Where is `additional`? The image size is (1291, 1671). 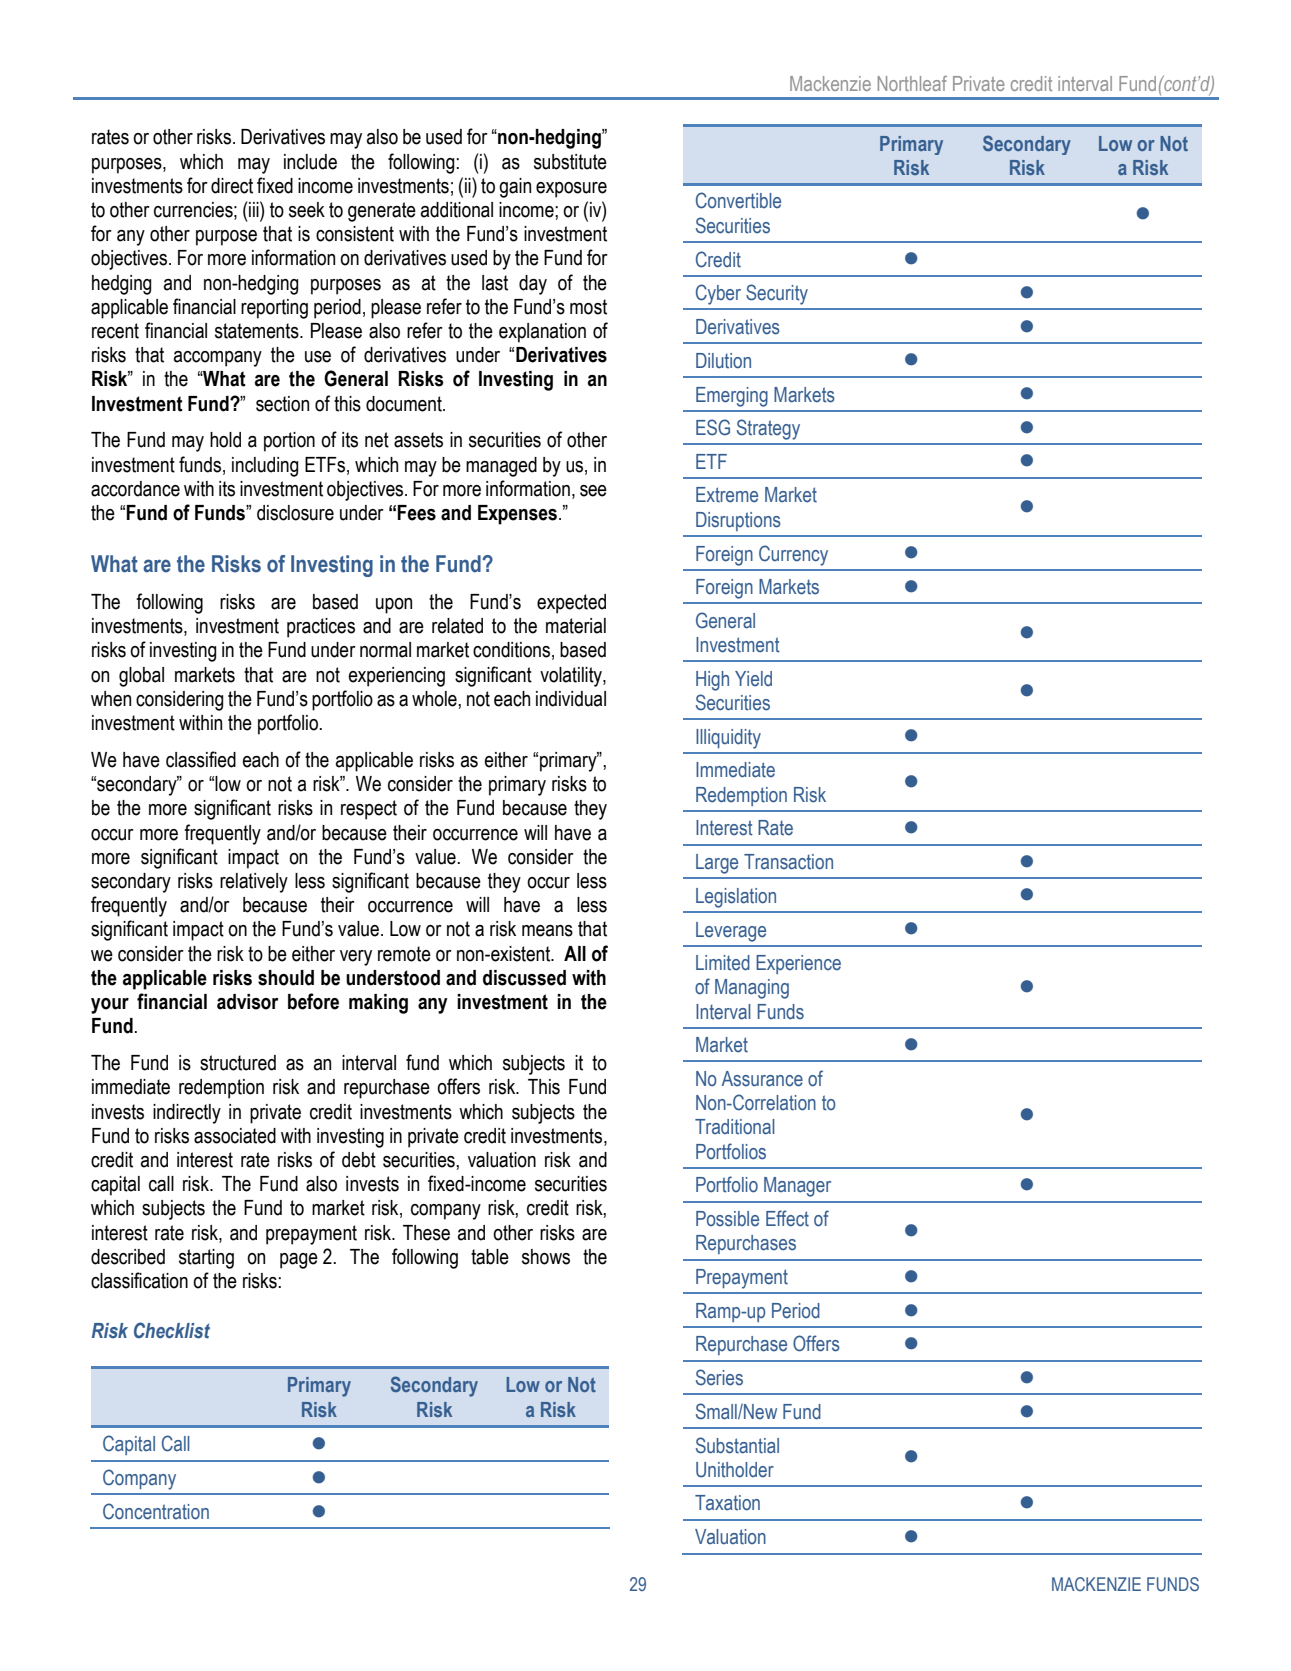
additional is located at coordinates (457, 210).
